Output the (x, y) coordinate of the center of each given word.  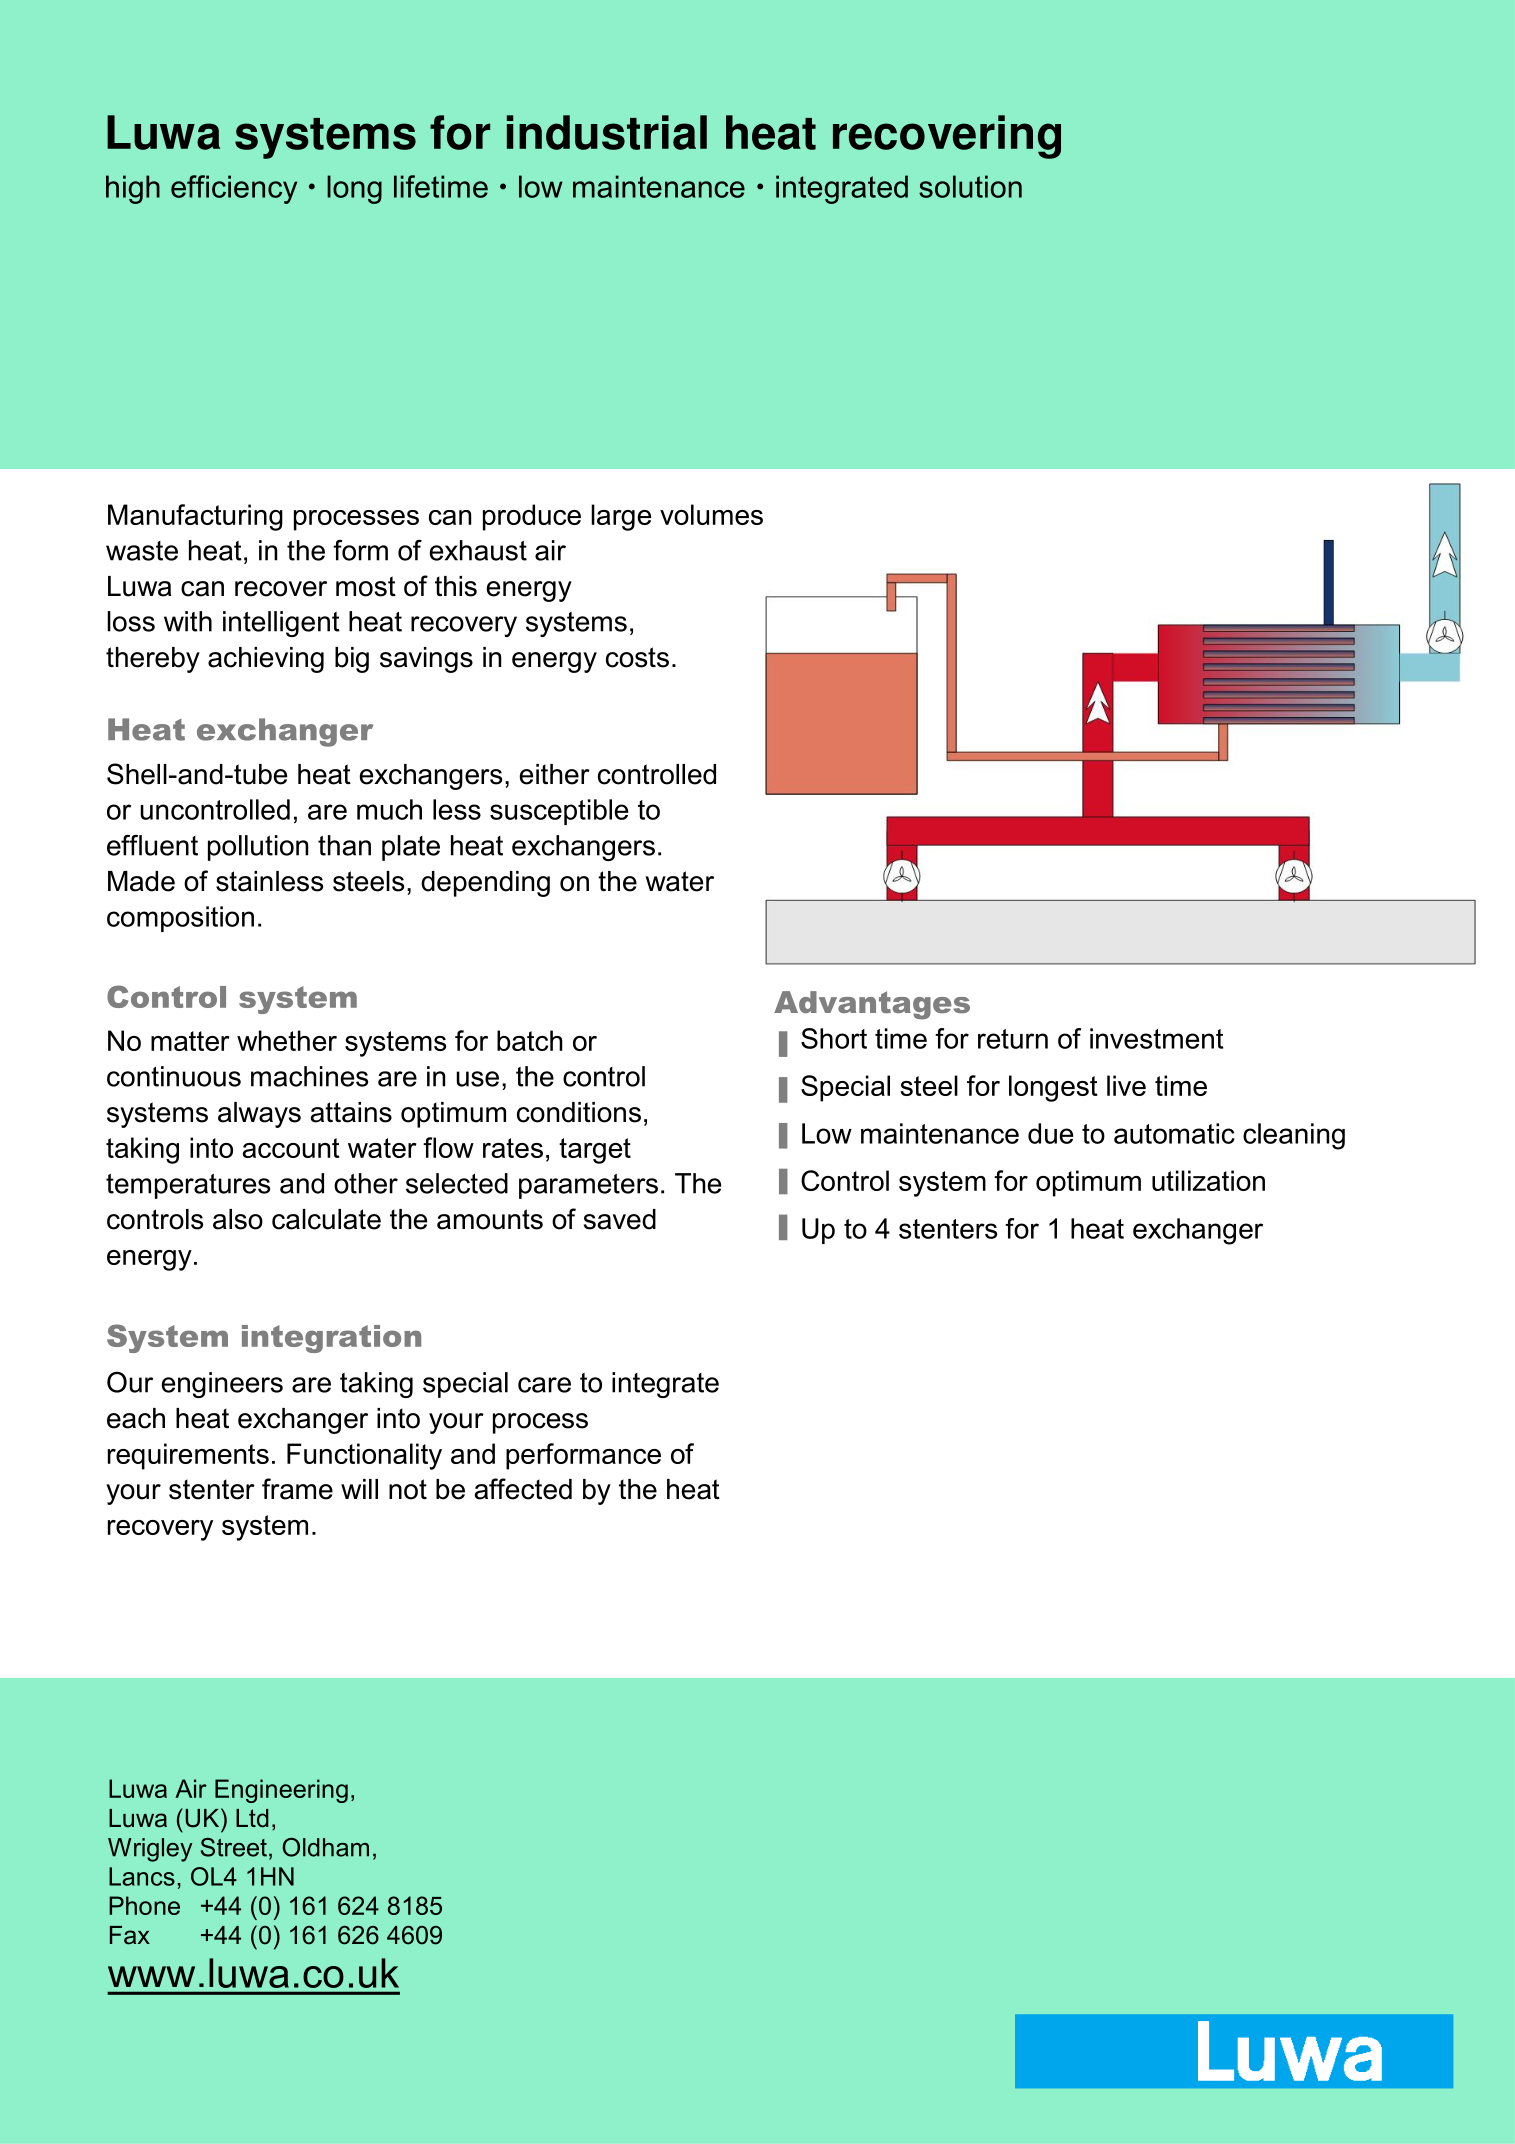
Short (834, 1038)
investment (1156, 1038)
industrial (607, 132)
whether (287, 1040)
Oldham (325, 1847)
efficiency (234, 189)
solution (970, 186)
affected (523, 1489)
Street (234, 1847)
